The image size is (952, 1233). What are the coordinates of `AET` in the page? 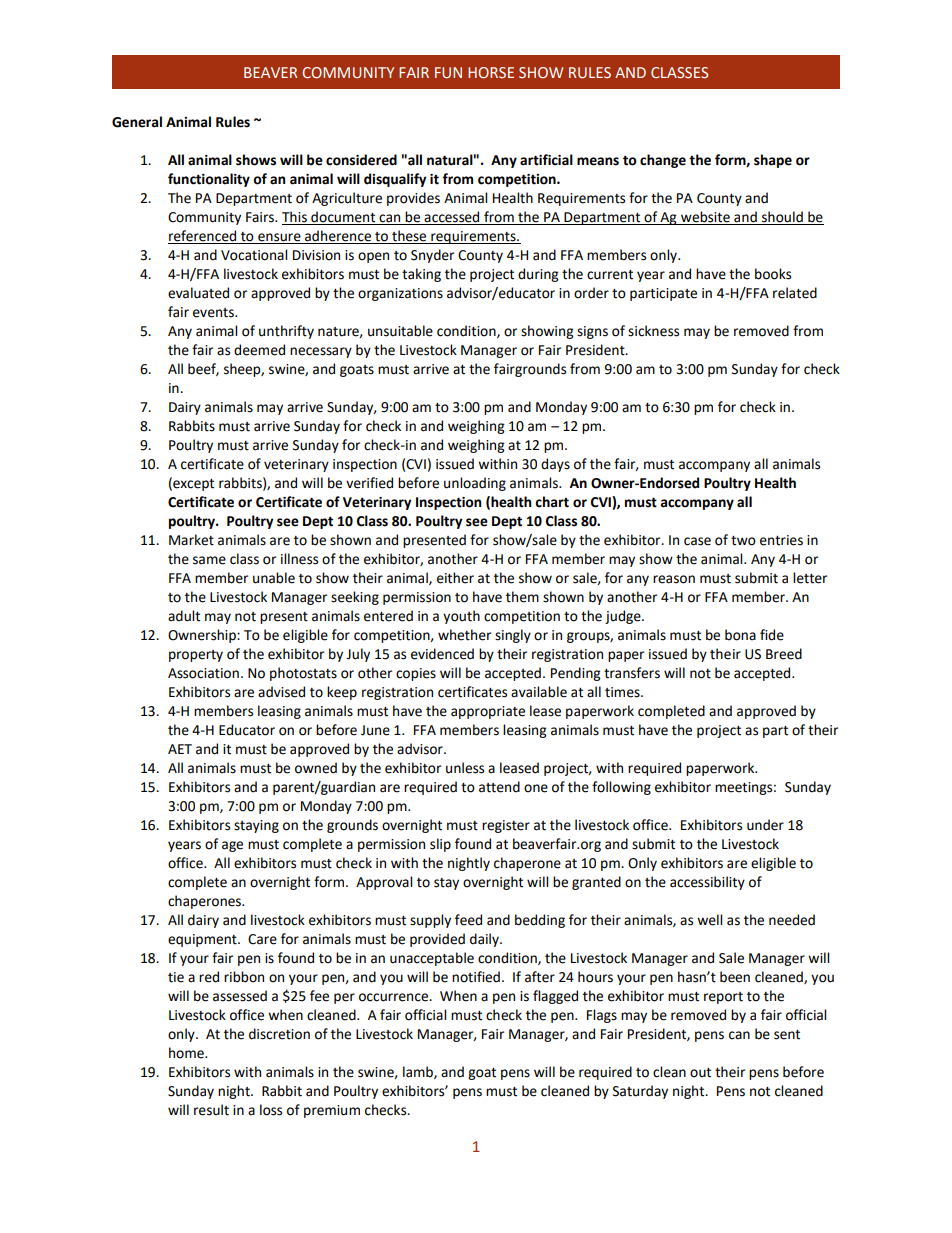 It's located at (180, 749).
